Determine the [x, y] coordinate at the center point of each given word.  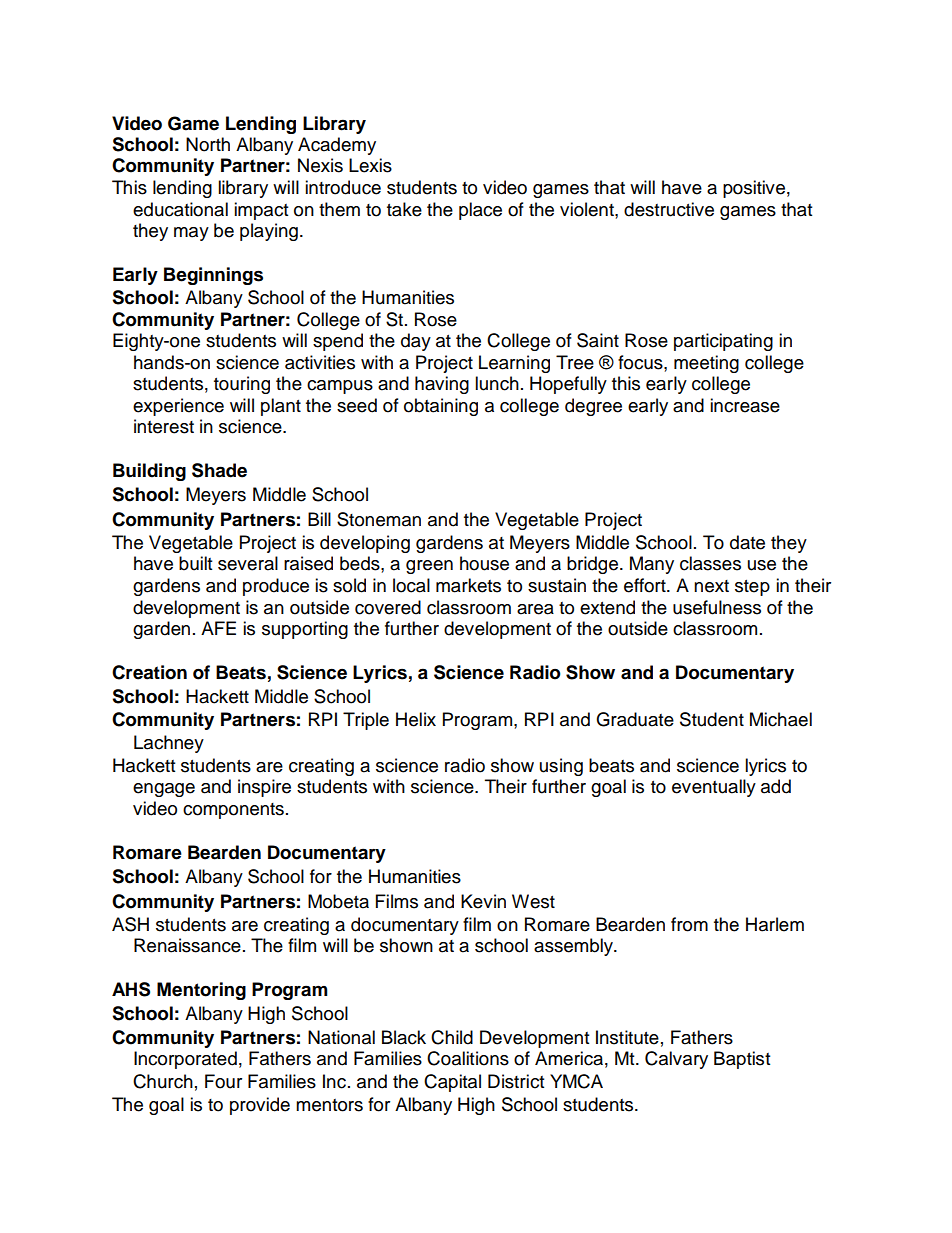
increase [745, 405]
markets [468, 585]
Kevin [483, 901]
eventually [714, 788]
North [208, 144]
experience [178, 407]
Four [223, 1081]
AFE [218, 628]
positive [754, 189]
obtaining [441, 407]
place [480, 211]
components [233, 811]
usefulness [717, 607]
